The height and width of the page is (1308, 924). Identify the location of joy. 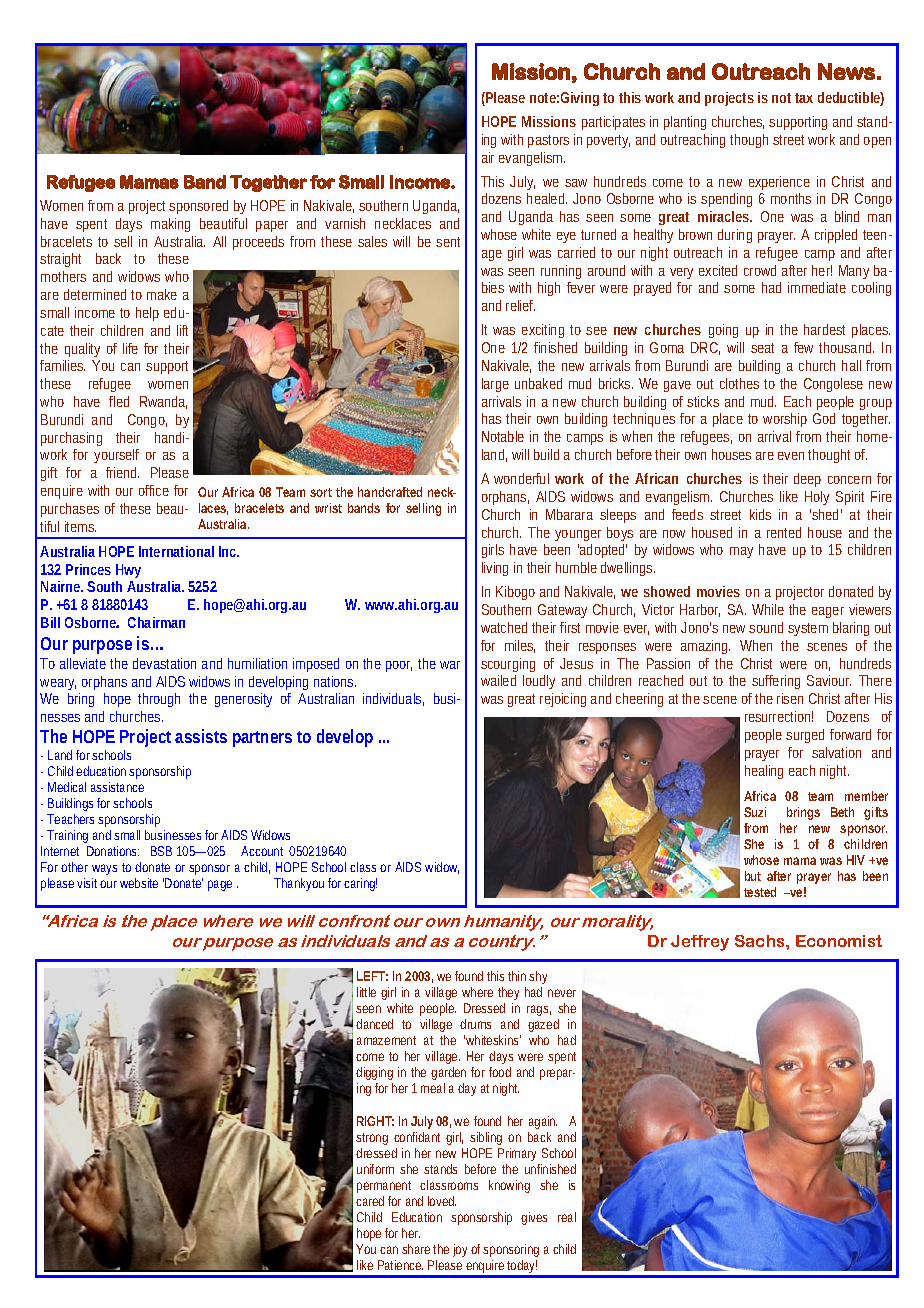
(460, 1250).
